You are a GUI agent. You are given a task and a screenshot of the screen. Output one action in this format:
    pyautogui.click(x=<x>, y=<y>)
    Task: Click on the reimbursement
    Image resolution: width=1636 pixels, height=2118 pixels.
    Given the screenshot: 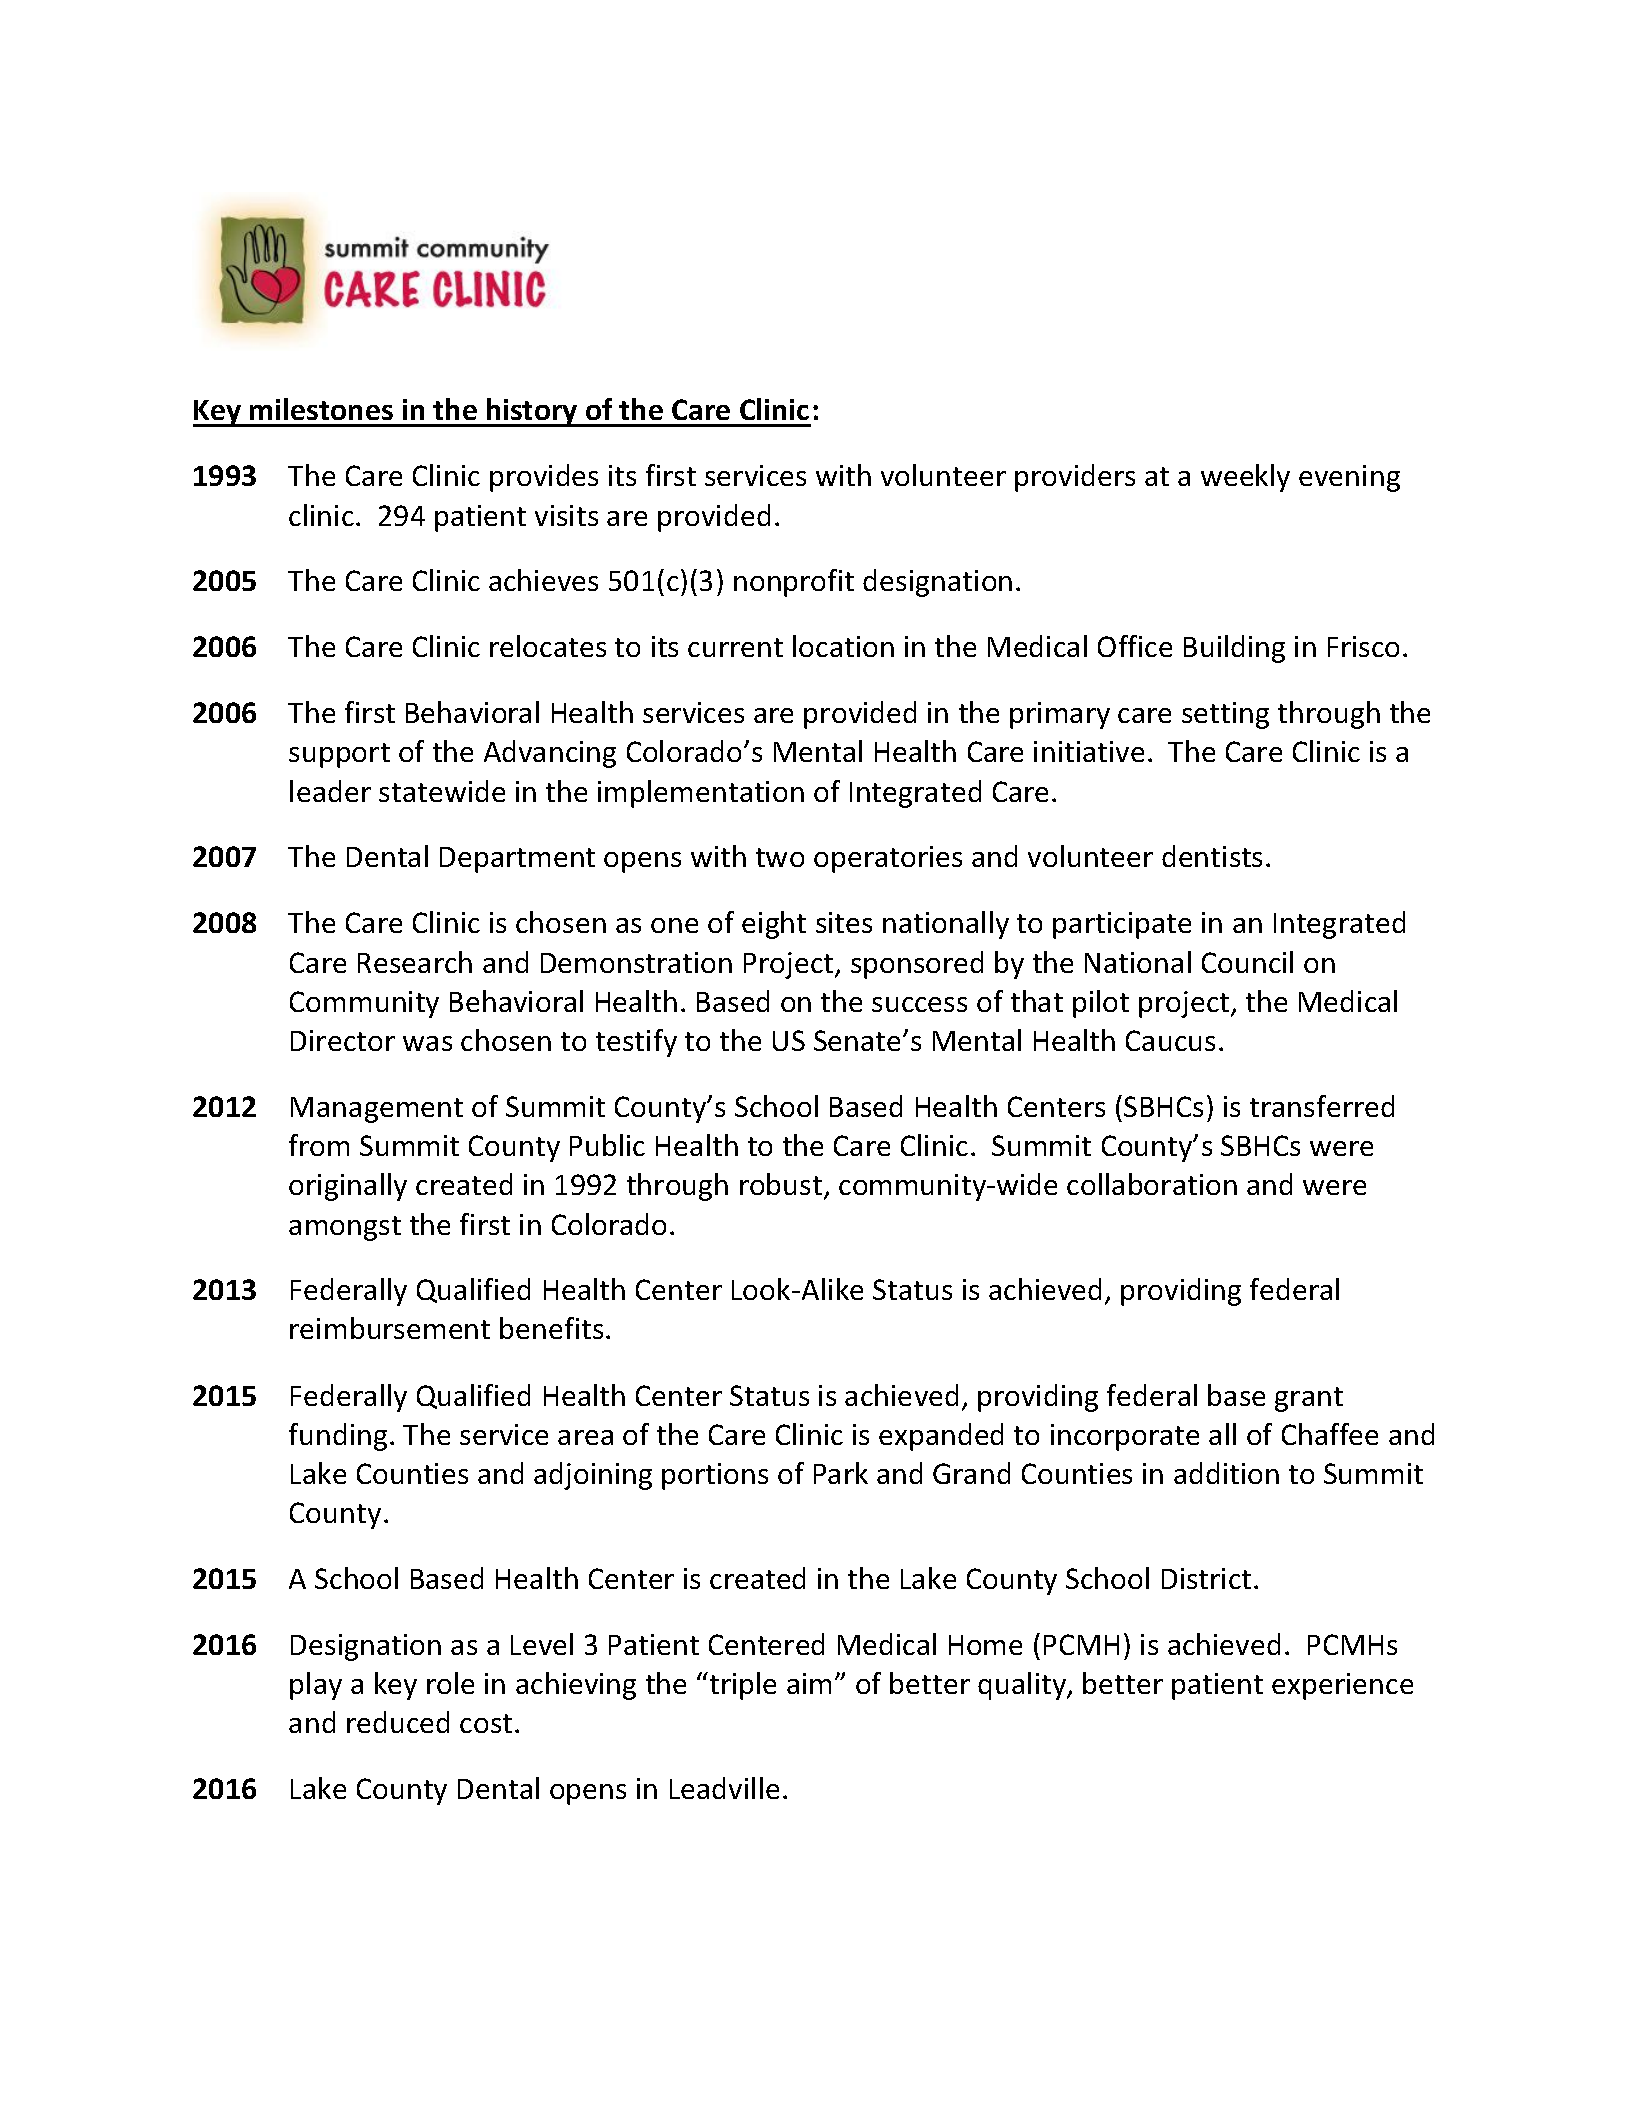 What is the action you would take?
    pyautogui.click(x=390, y=1328)
